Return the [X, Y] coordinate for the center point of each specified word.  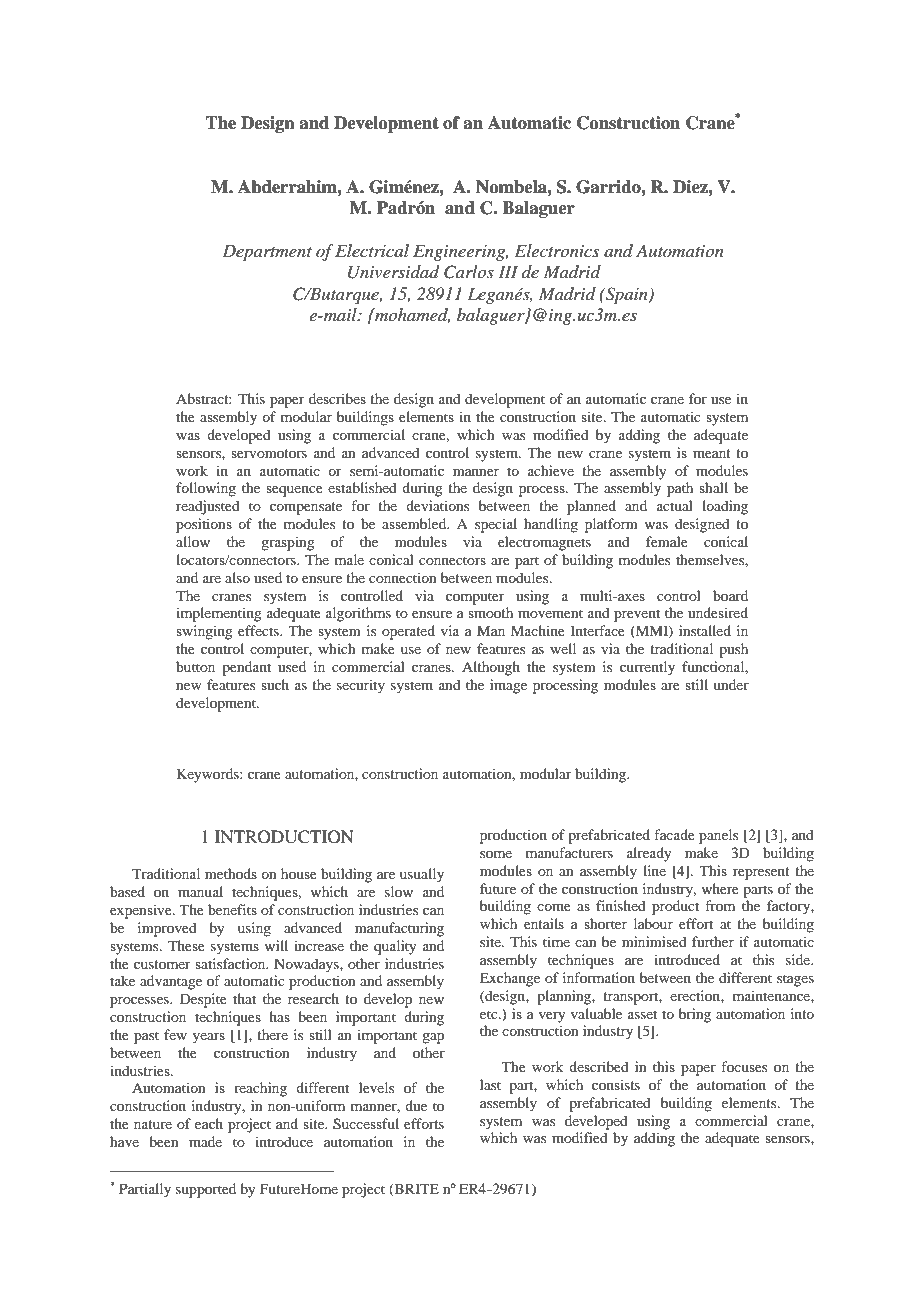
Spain [627, 295]
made [205, 1141]
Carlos [469, 272]
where [720, 888]
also [237, 577]
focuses [744, 1066]
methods [231, 873]
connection [403, 577]
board [730, 595]
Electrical [372, 250]
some [496, 854]
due [416, 1105]
